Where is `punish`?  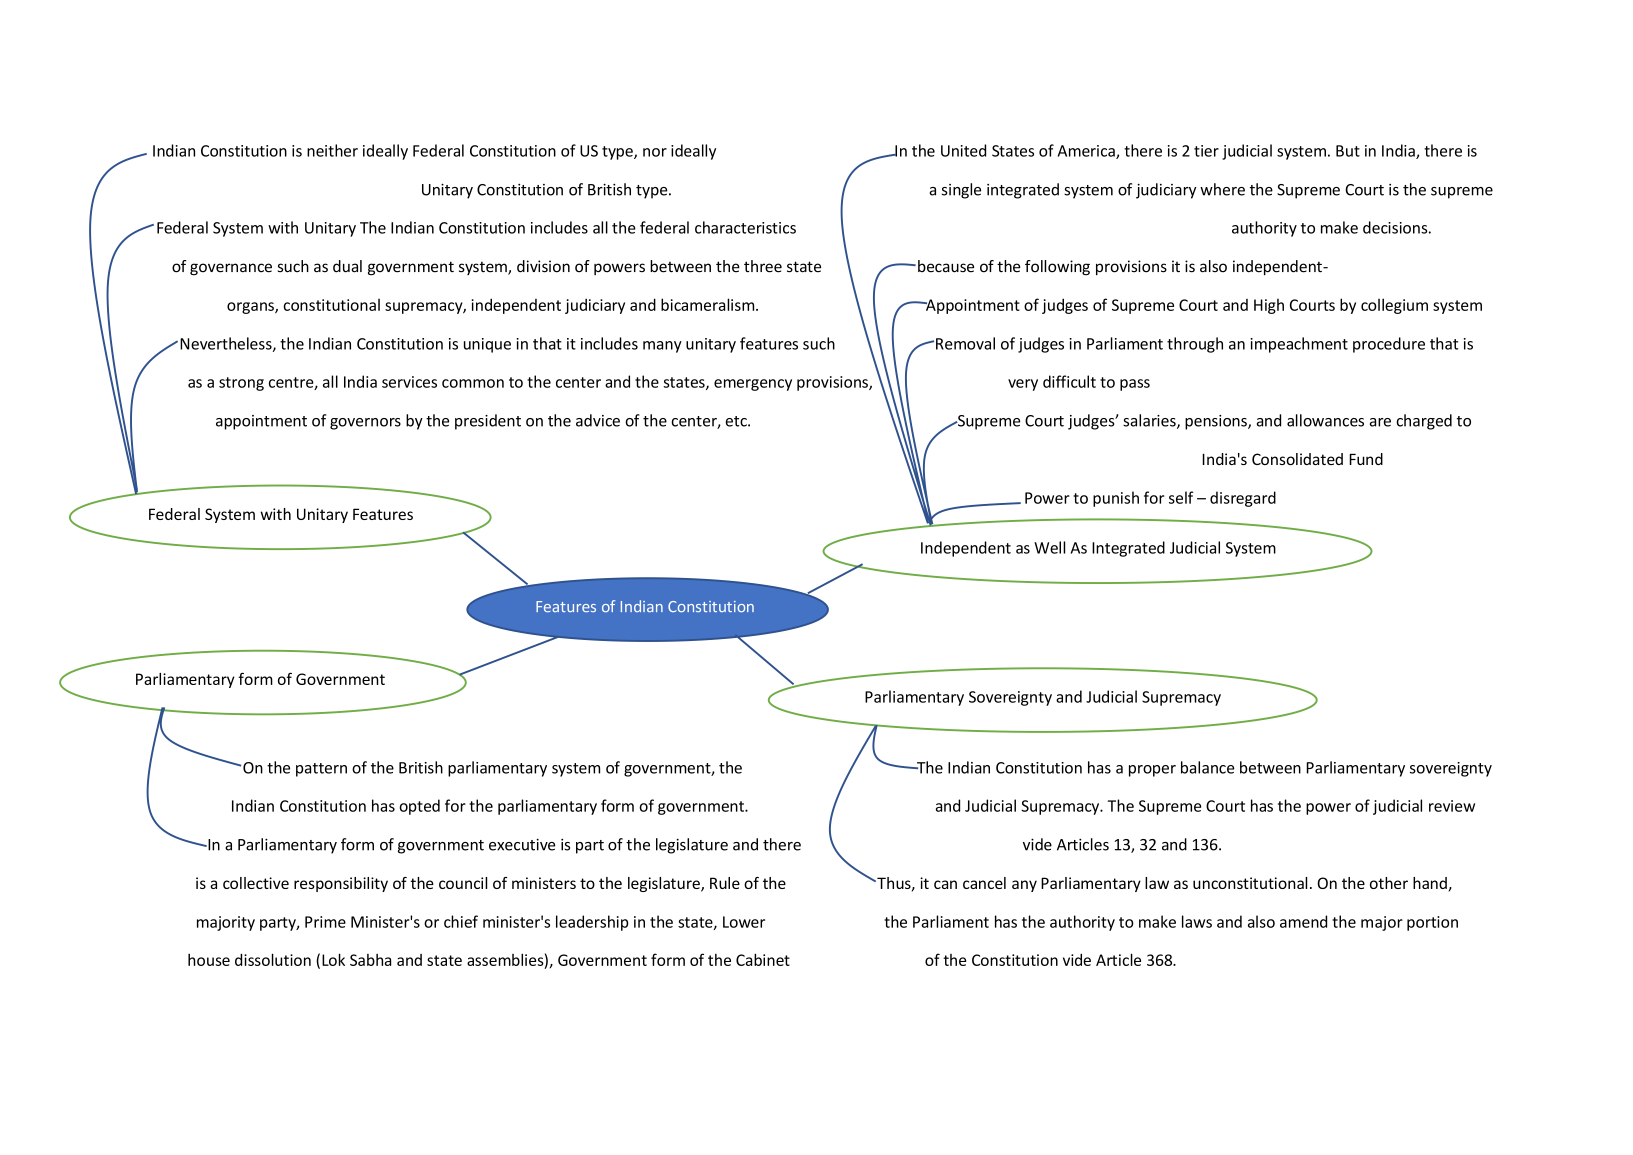
punish is located at coordinates (1116, 499).
